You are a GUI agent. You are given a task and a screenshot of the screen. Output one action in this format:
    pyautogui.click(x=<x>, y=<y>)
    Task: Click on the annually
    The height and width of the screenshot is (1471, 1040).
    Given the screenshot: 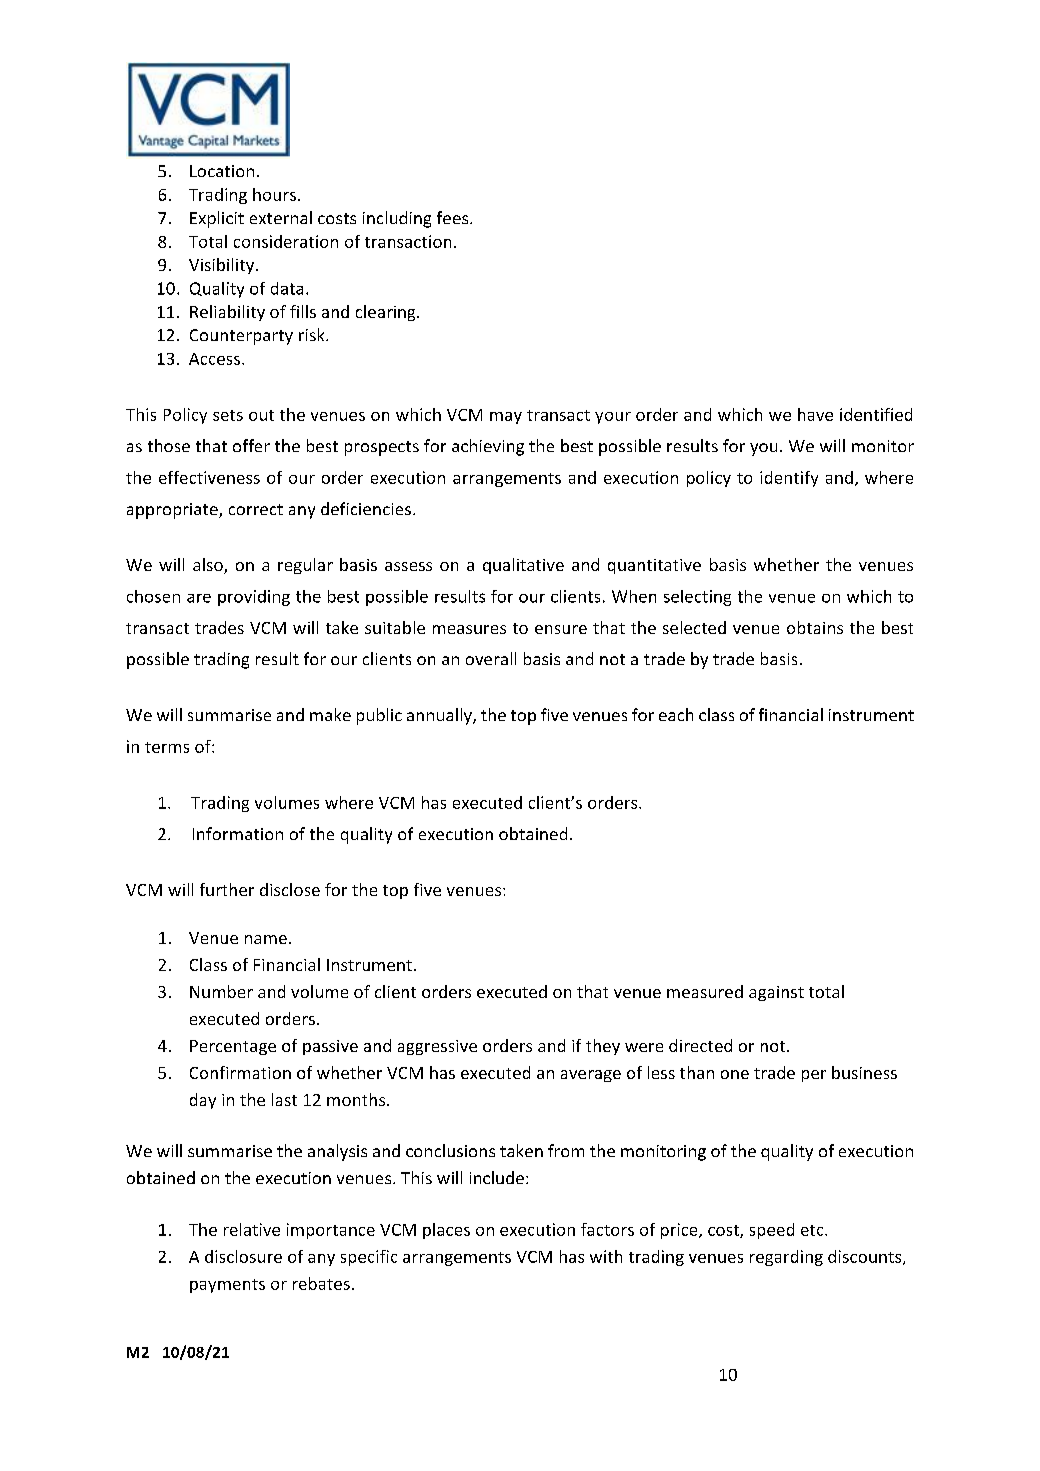 What is the action you would take?
    pyautogui.click(x=440, y=716)
